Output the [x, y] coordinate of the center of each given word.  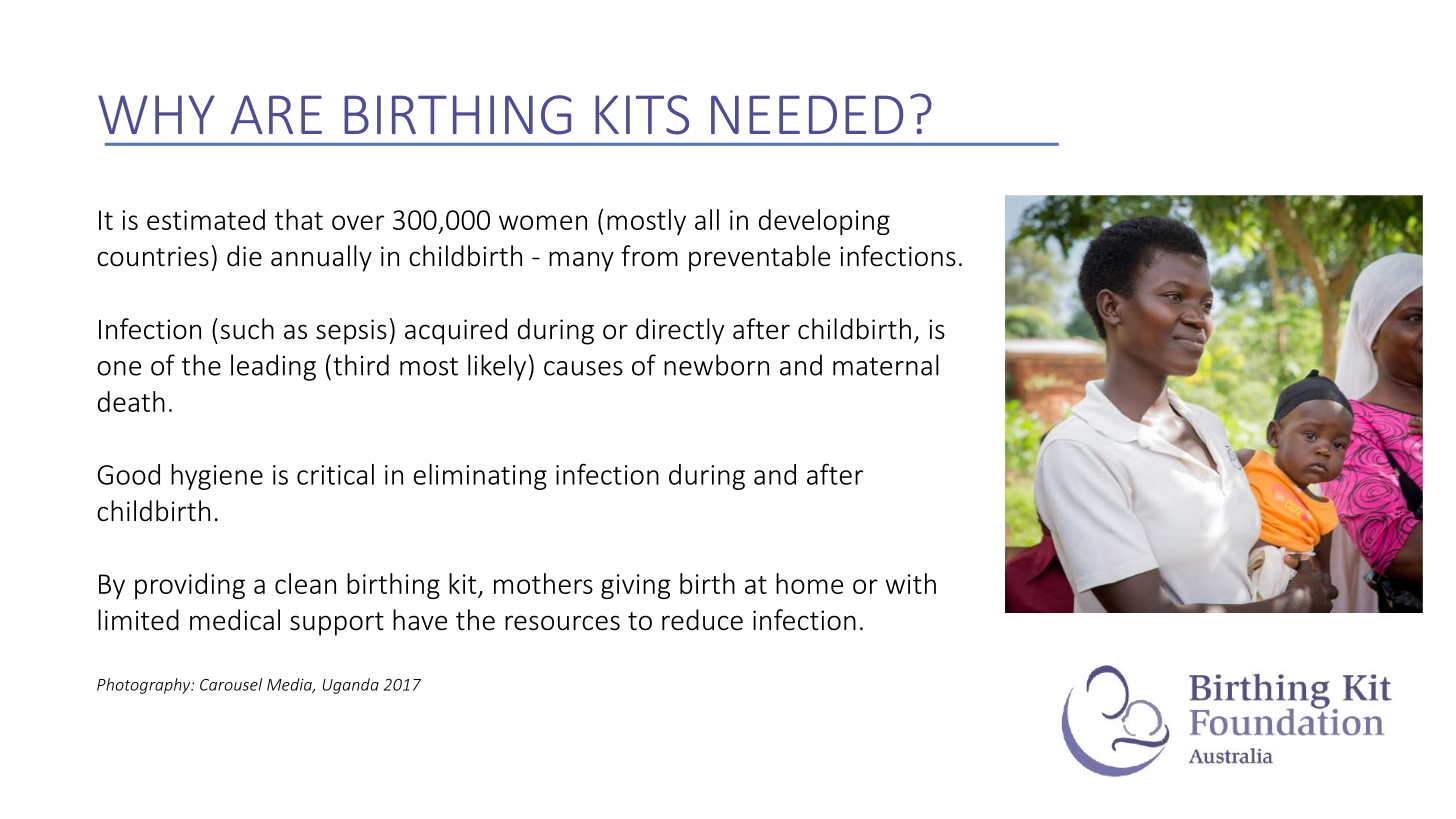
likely [497, 367]
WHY [156, 114]
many [581, 261]
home [809, 583]
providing [190, 586]
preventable [759, 258]
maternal [886, 365]
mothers [543, 583]
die [244, 256]
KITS [642, 115]
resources [562, 623]
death [131, 401]
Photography [145, 686]
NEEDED [807, 114]
